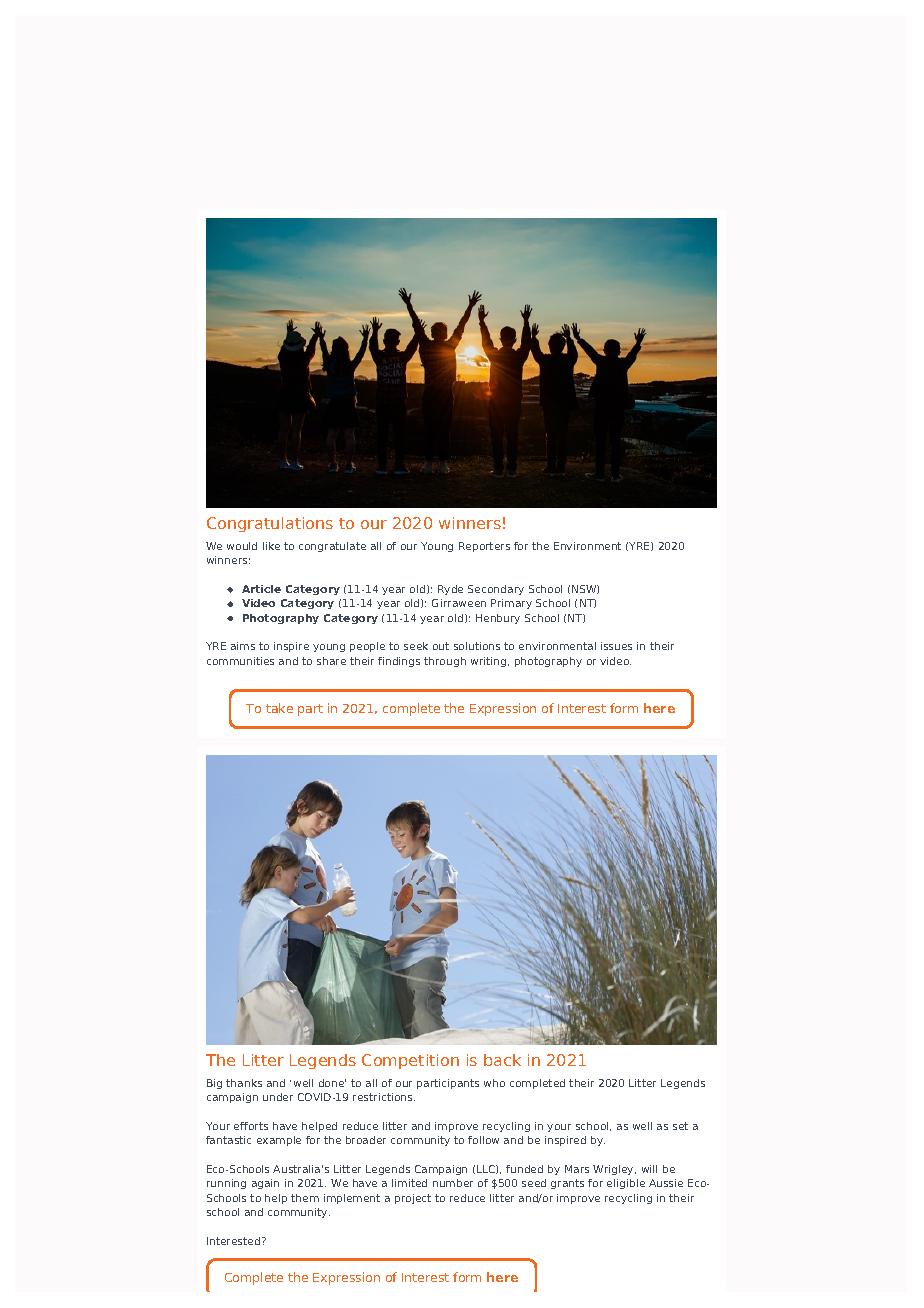 Image resolution: width=924 pixels, height=1308 pixels. What do you see at coordinates (511, 604) in the page?
I see `Primary` at bounding box center [511, 604].
